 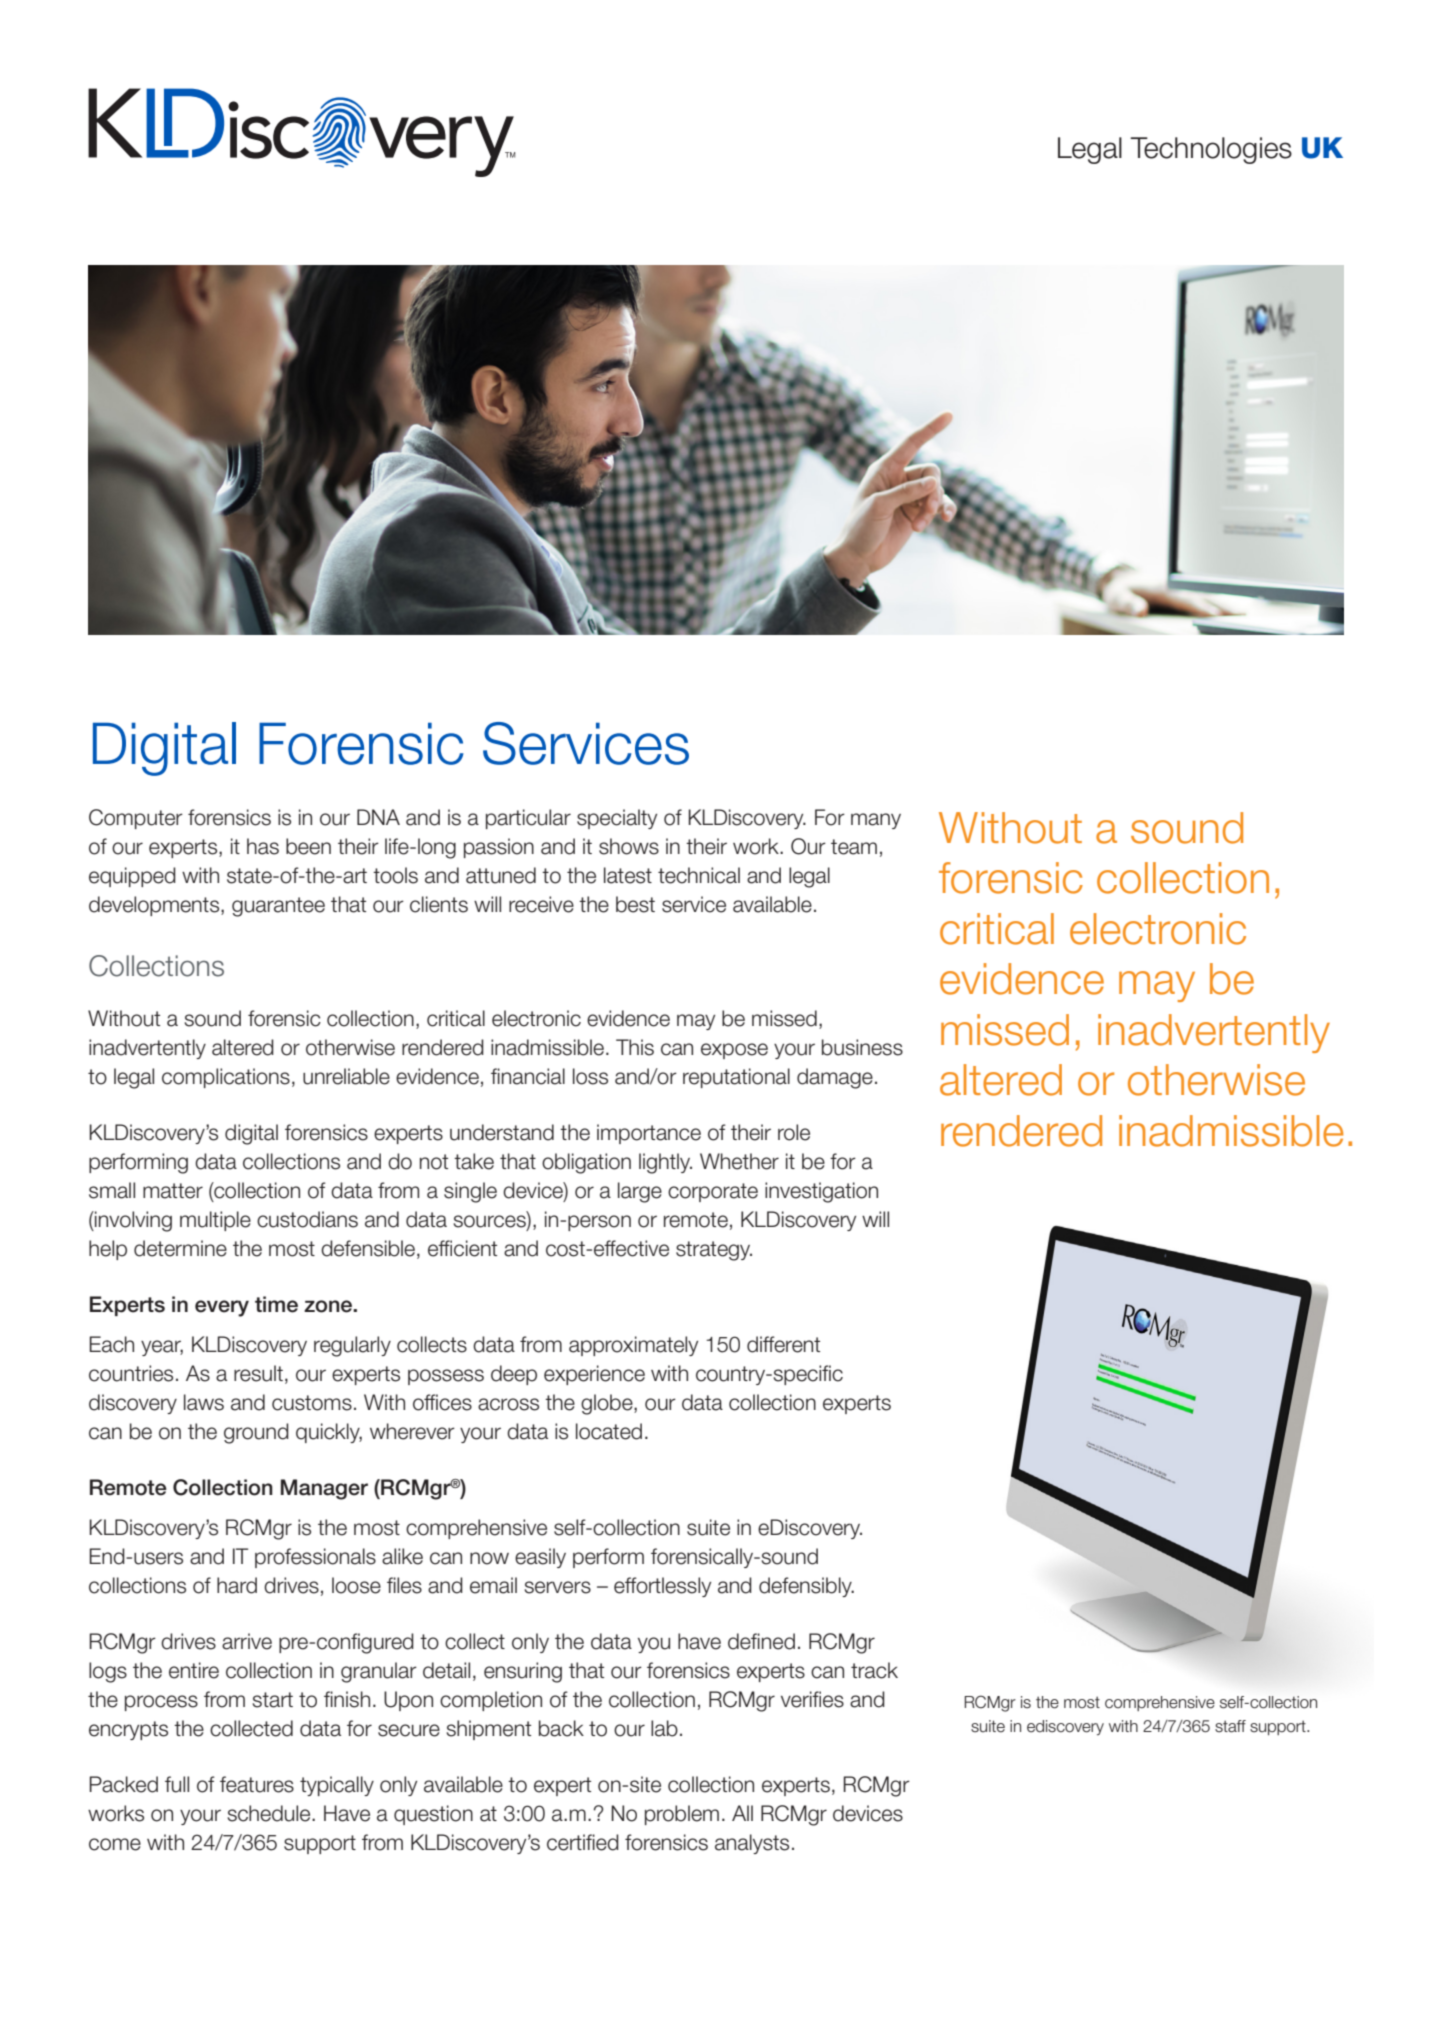 I want to click on track, so click(x=874, y=1670).
